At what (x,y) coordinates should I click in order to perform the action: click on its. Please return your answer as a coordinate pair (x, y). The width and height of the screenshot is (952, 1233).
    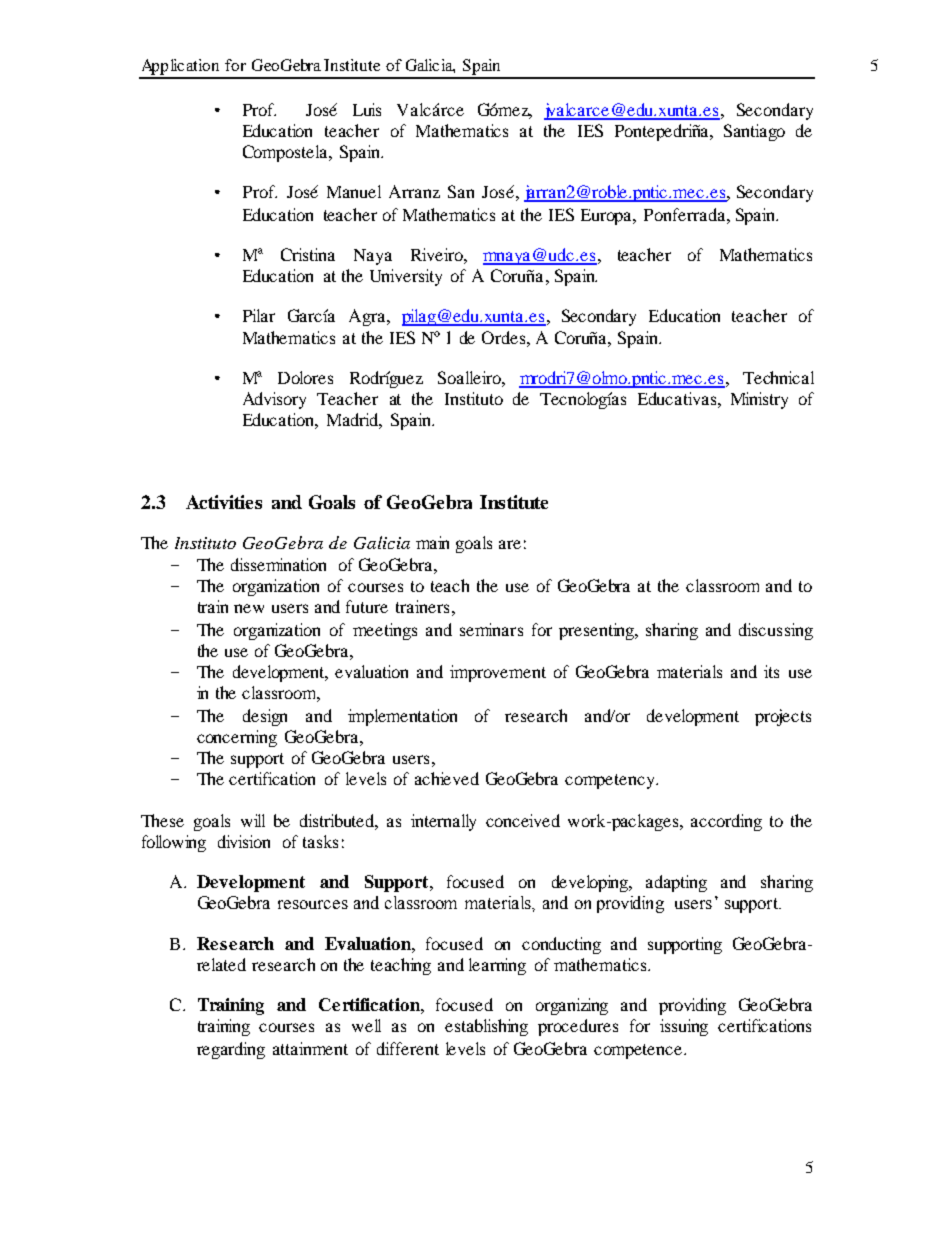
    Looking at the image, I should click on (771, 671).
